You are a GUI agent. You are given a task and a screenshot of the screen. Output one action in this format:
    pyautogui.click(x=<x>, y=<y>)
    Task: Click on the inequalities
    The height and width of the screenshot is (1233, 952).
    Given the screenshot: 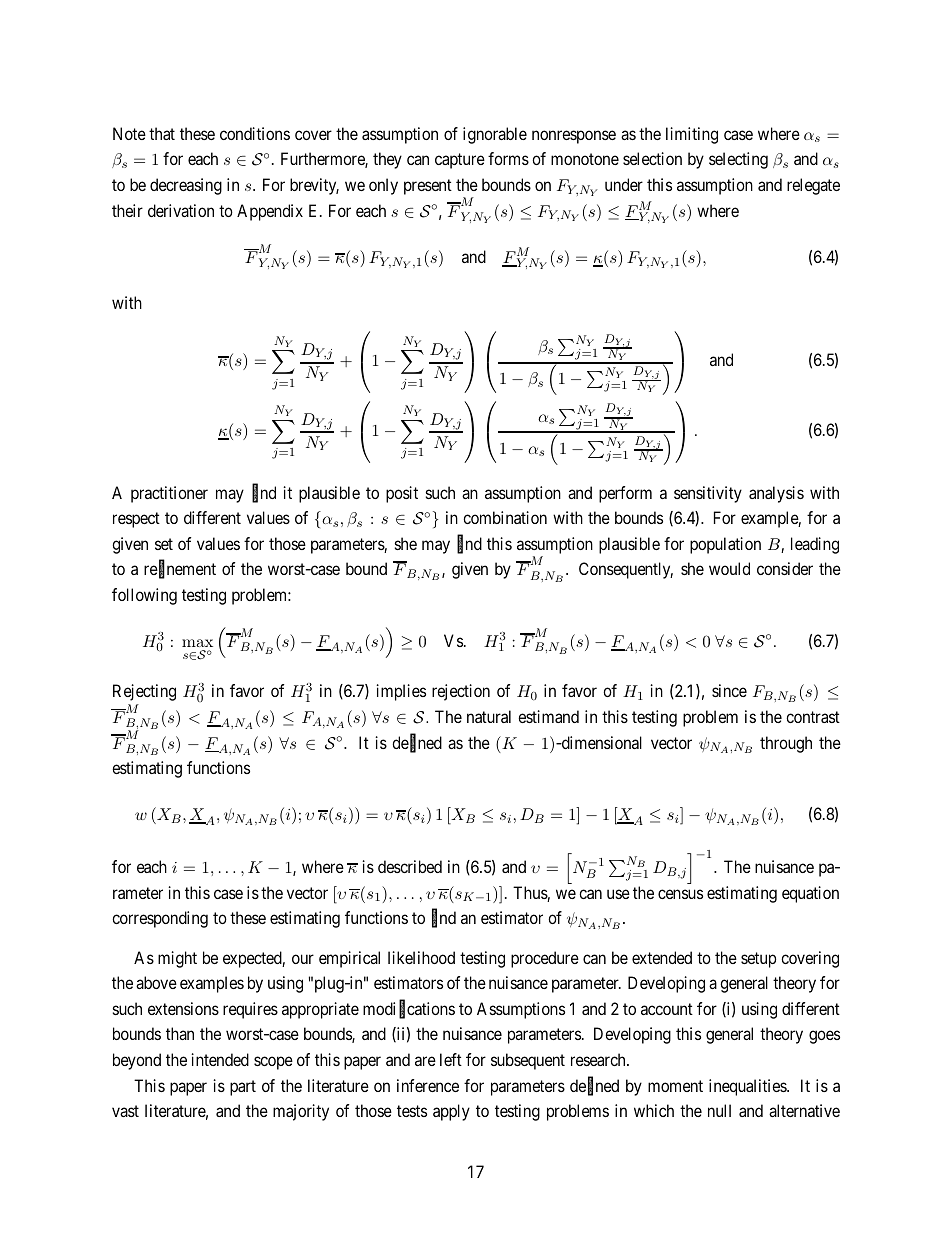 What is the action you would take?
    pyautogui.click(x=748, y=1087)
